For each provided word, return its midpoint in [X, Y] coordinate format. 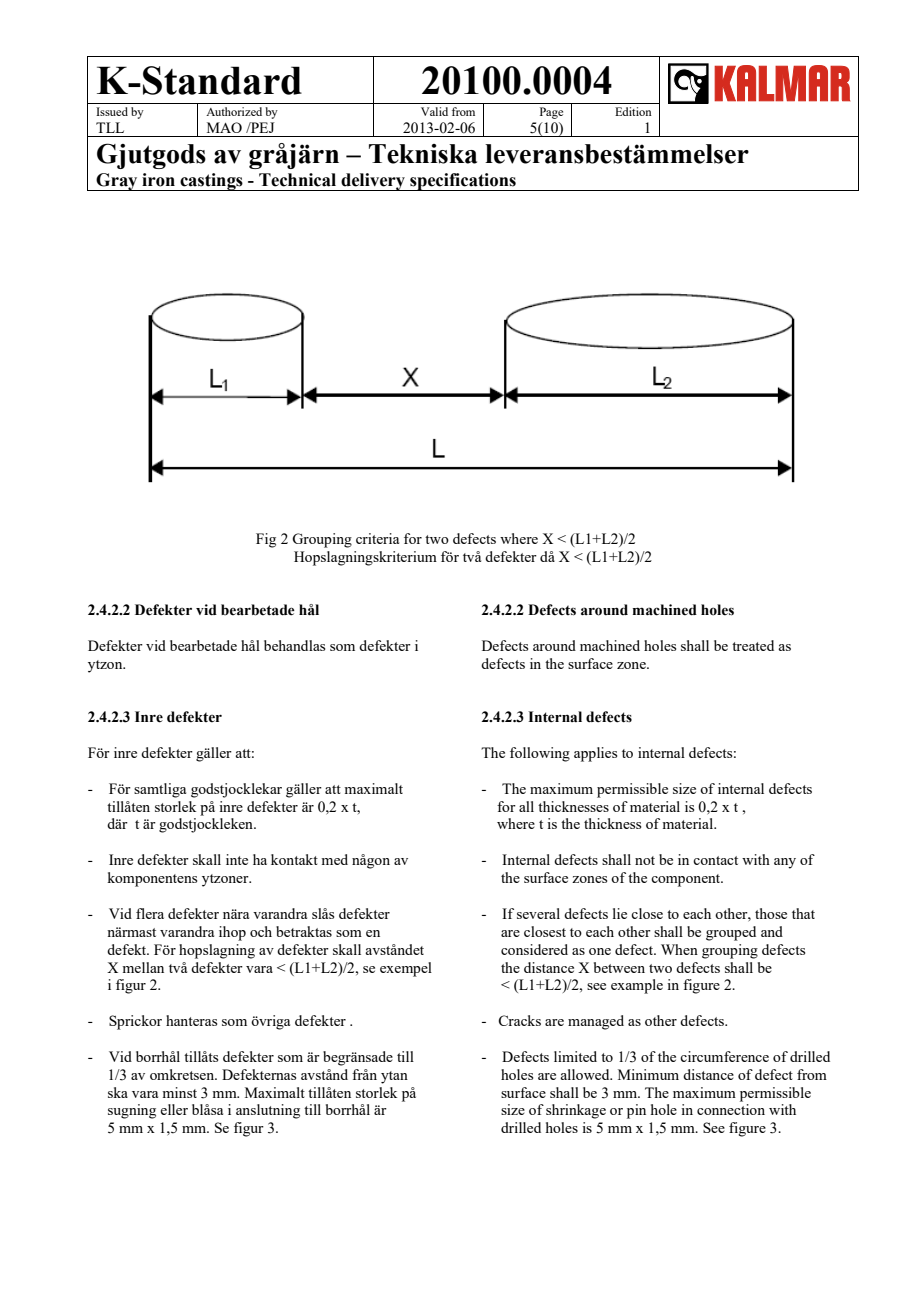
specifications [463, 182]
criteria [377, 538]
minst [179, 1092]
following [540, 754]
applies [595, 754]
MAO [224, 127]
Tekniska [423, 154]
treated [753, 645]
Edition [633, 111]
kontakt [294, 859]
